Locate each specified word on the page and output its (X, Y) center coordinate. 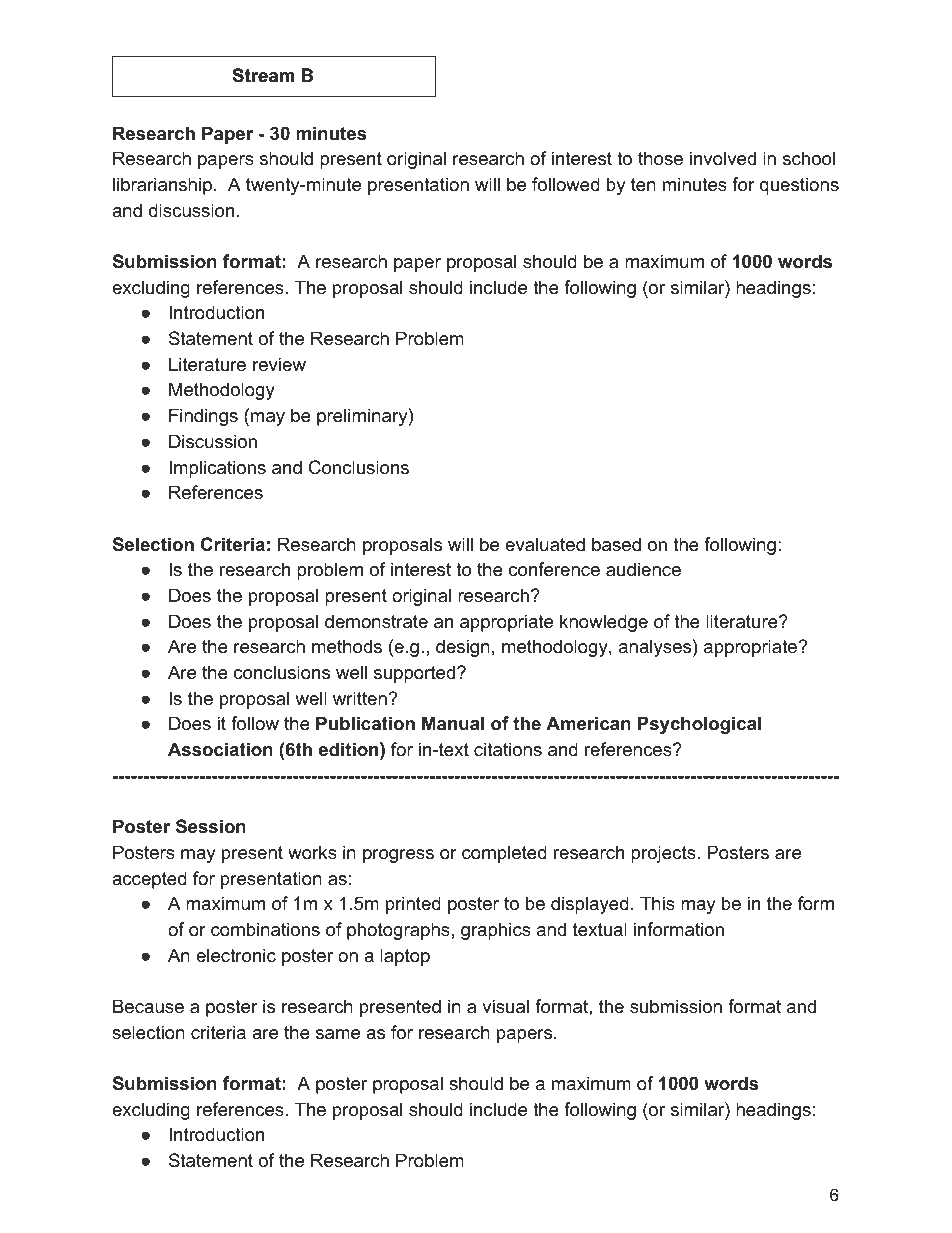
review (279, 364)
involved (723, 158)
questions (799, 186)
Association (220, 749)
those (660, 158)
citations (508, 749)
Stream (263, 75)
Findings (203, 417)
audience (643, 569)
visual (505, 1006)
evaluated (545, 544)
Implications (217, 469)
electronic (236, 955)
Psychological (699, 725)
